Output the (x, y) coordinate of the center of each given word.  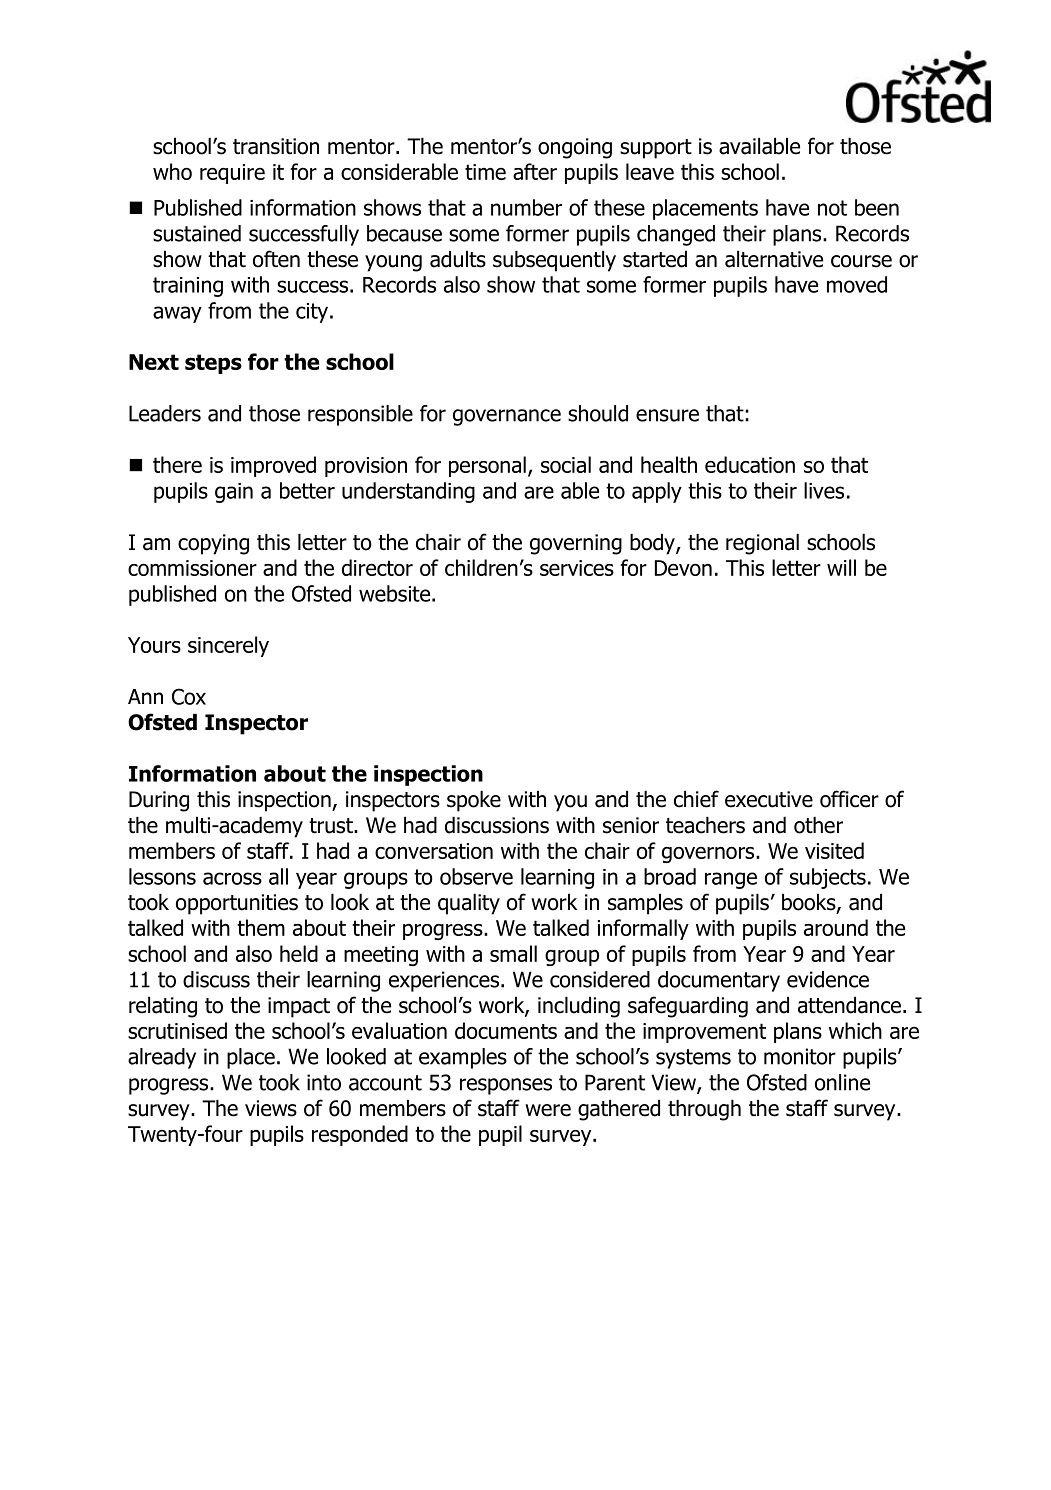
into (324, 1082)
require (232, 174)
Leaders (165, 413)
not (832, 208)
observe (476, 876)
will (841, 567)
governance (507, 417)
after (535, 171)
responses (506, 1086)
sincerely (228, 646)
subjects (828, 878)
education (750, 464)
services (577, 568)
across (232, 878)
